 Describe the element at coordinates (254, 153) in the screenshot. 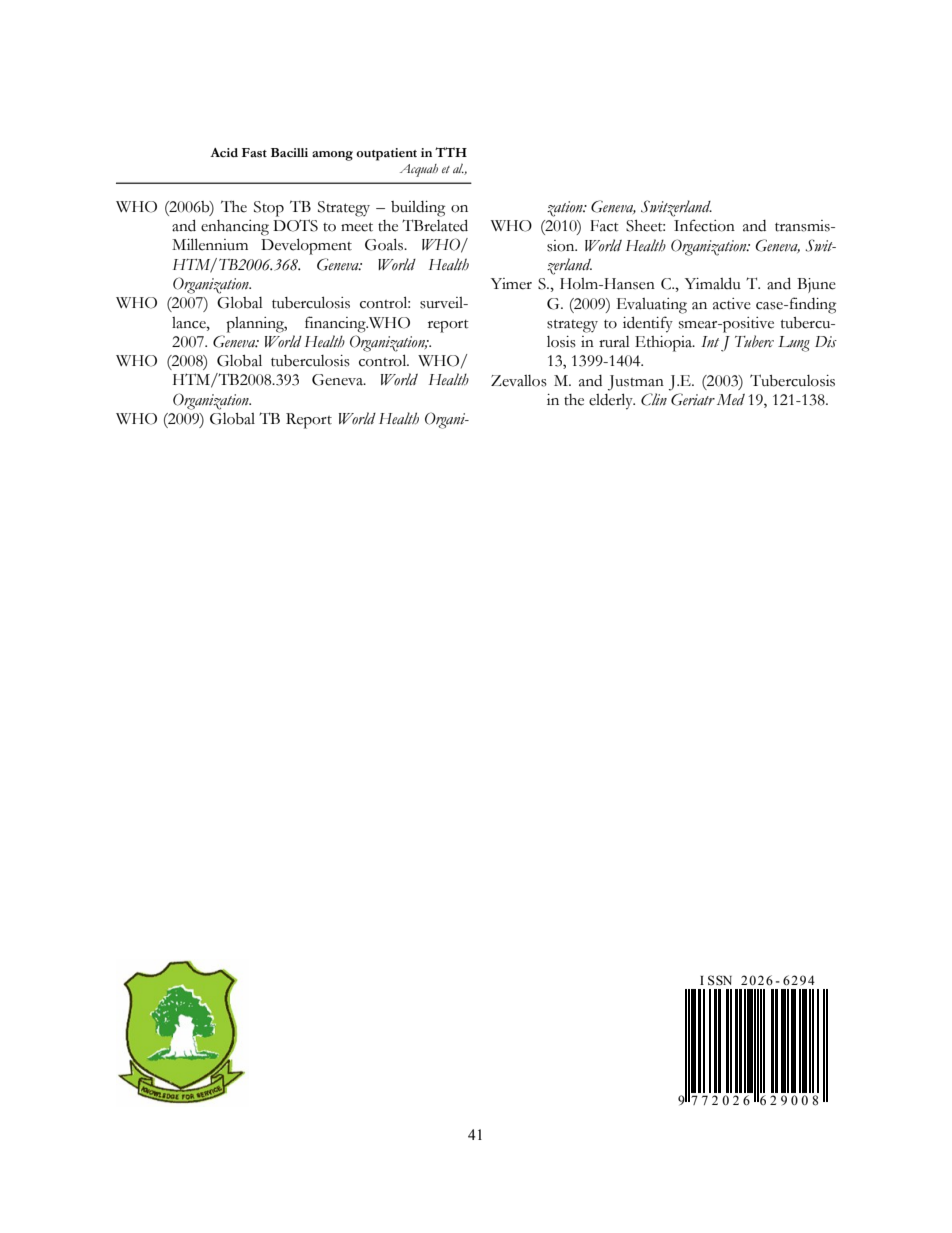

I see `Fast` at that location.
